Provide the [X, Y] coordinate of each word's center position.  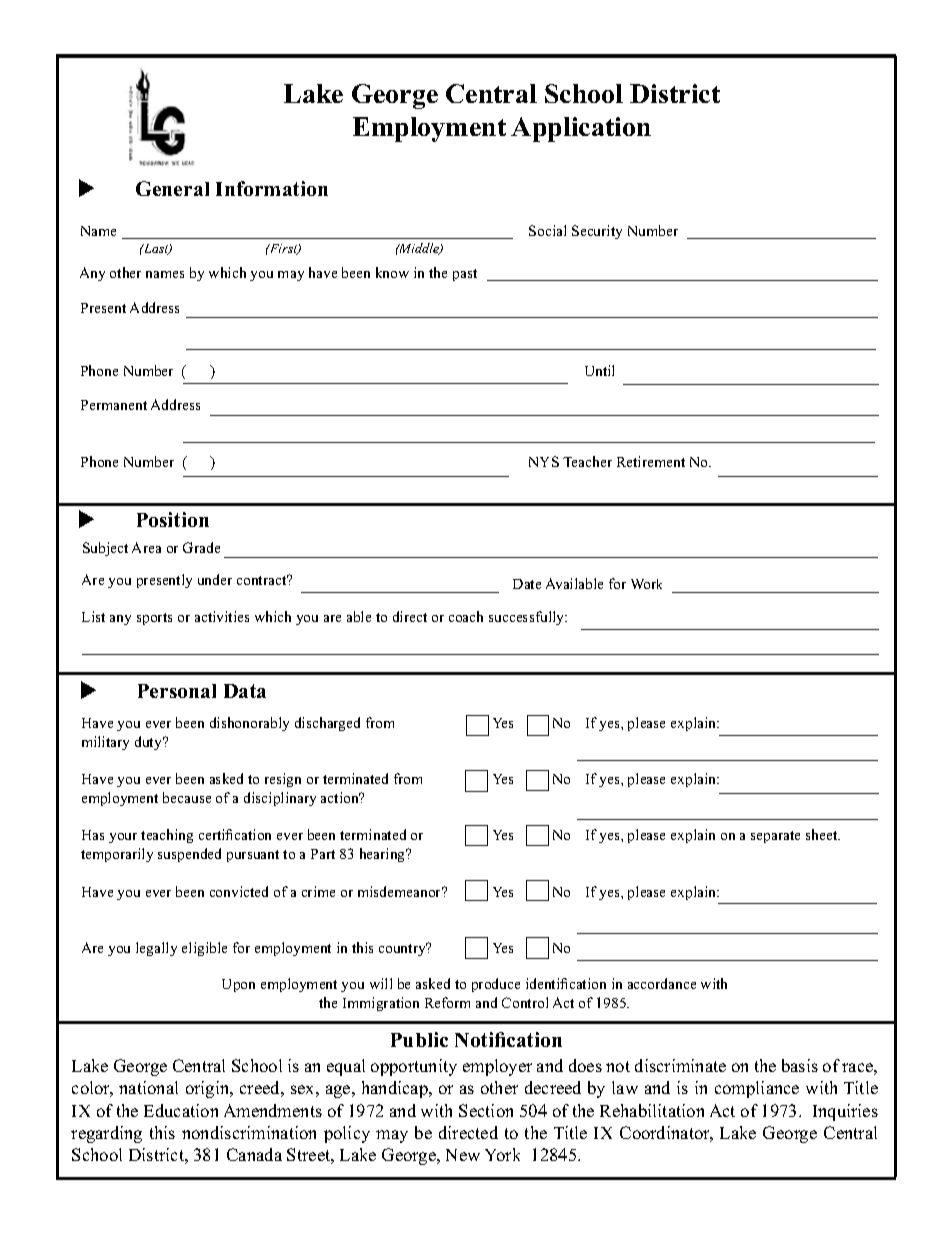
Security [597, 232]
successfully [528, 618]
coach [466, 616]
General [172, 188]
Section [486, 1110]
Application [581, 129]
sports [154, 619]
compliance [757, 1089]
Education [181, 1110]
